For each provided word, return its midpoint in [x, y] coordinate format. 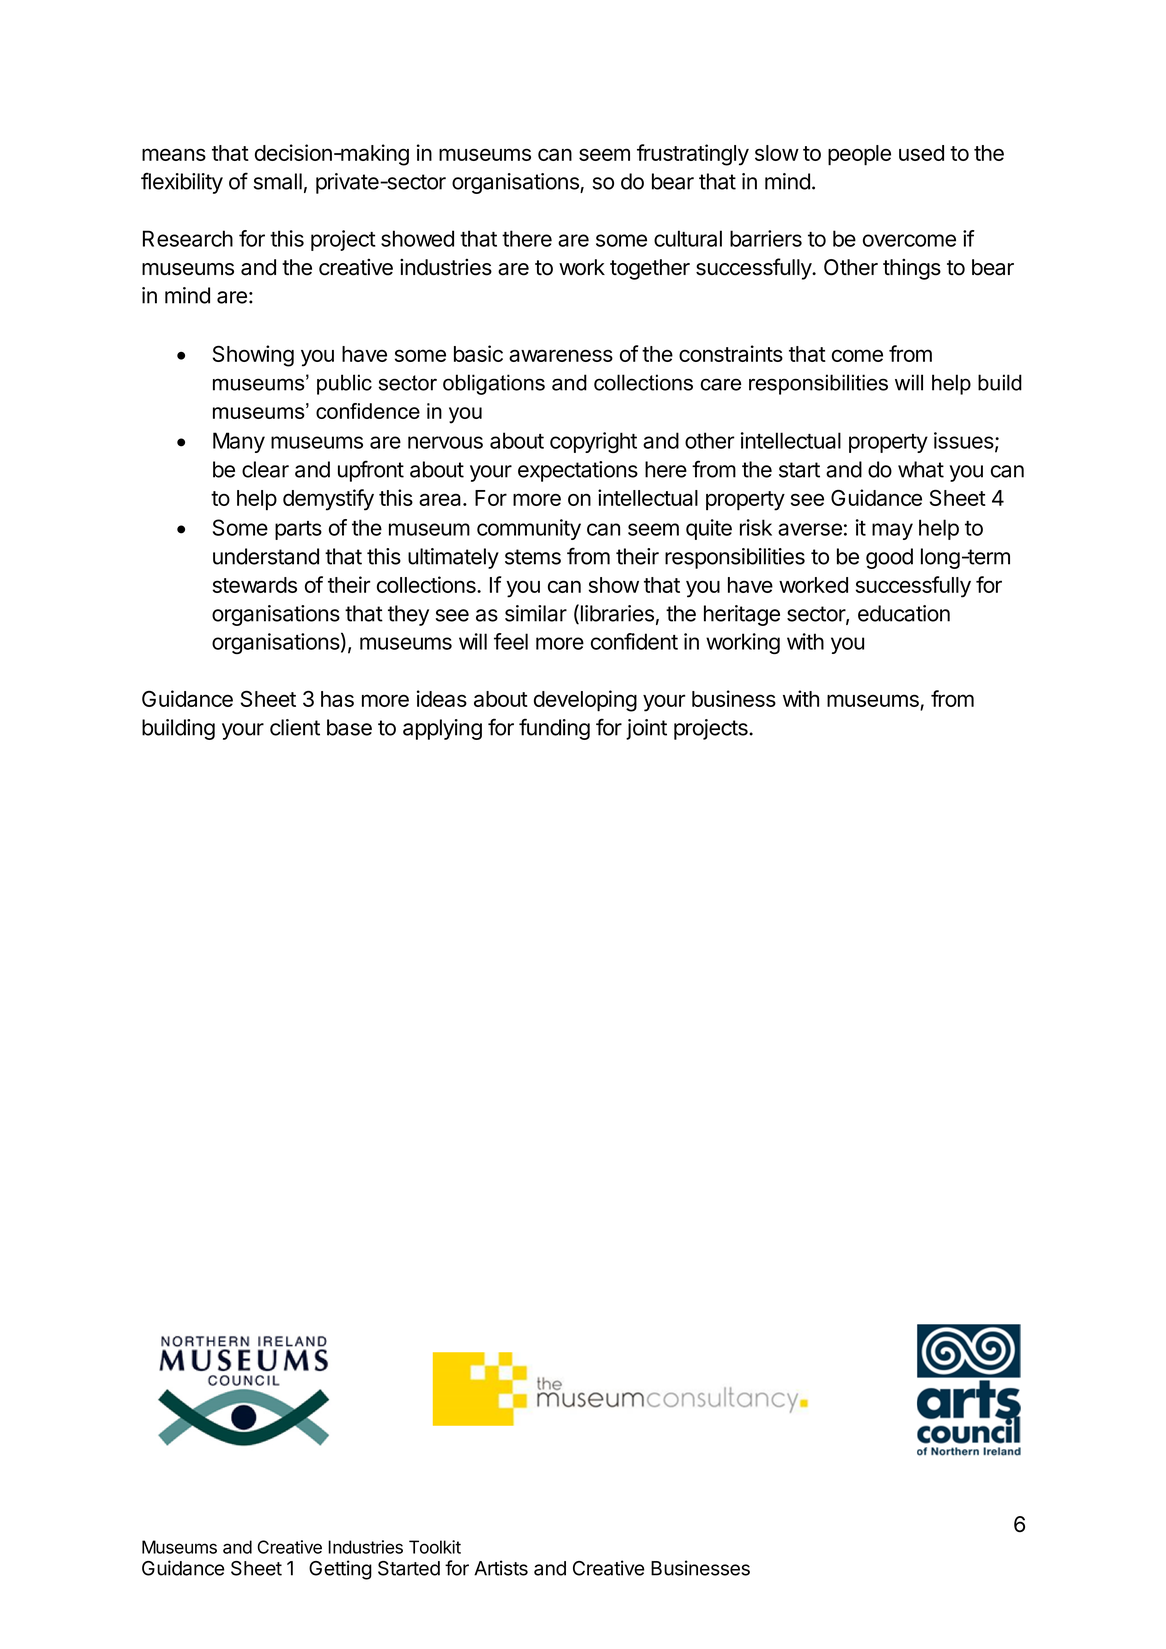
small [278, 181]
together [650, 269]
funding [554, 729]
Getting [340, 1570]
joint [646, 729]
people [859, 155]
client [295, 727]
